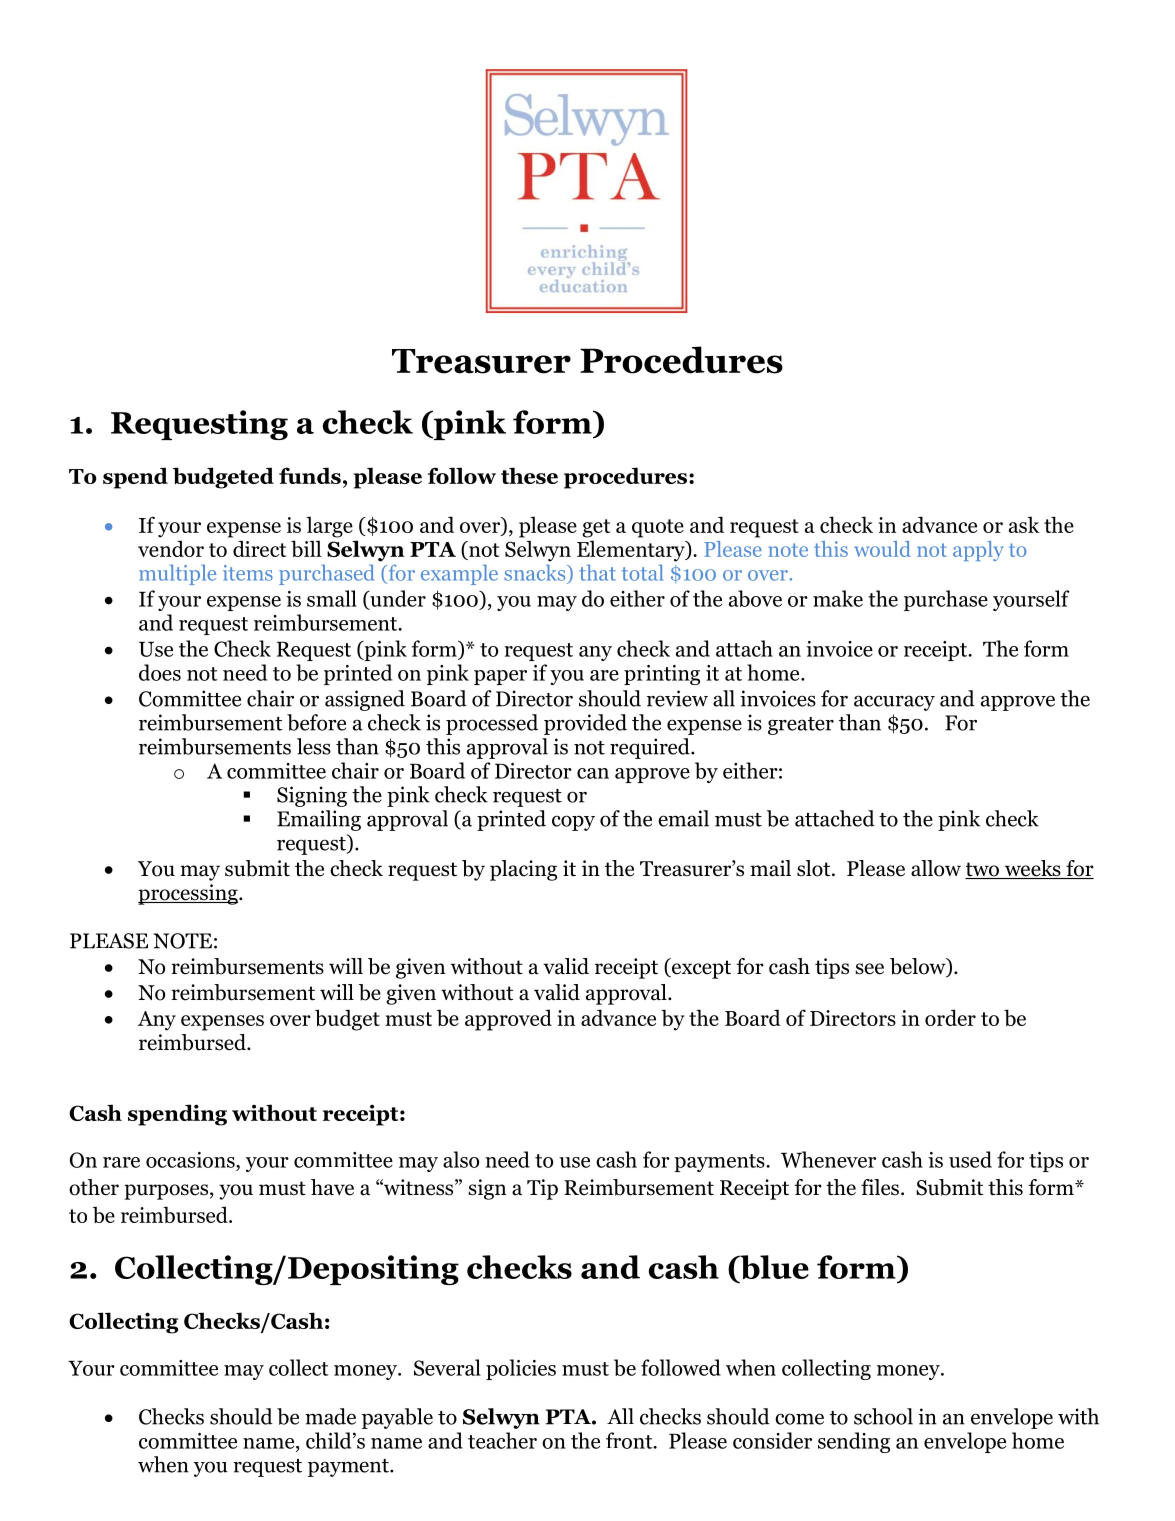 The height and width of the screenshot is (1521, 1175). I want to click on these, so click(529, 475).
